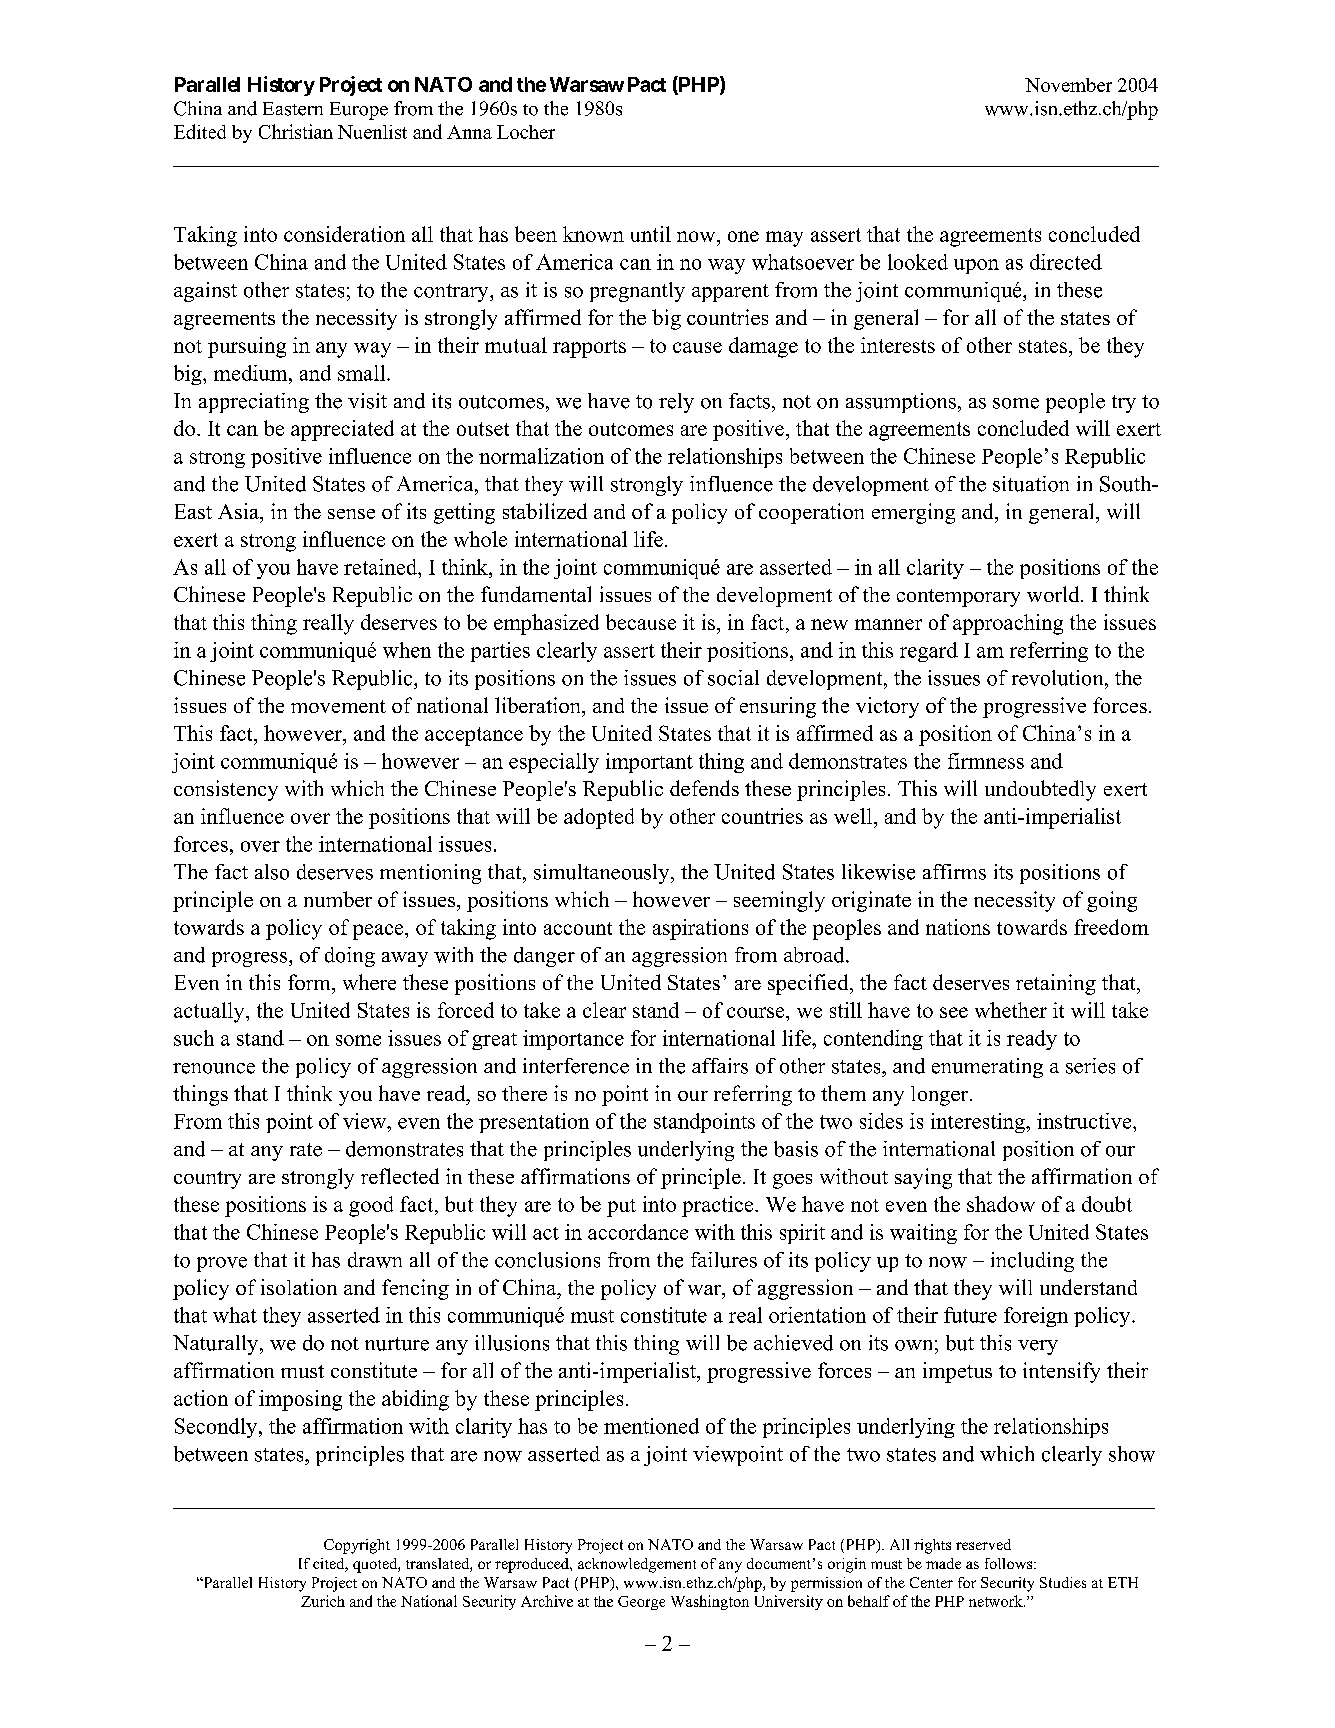  I want to click on November, so click(1068, 85).
